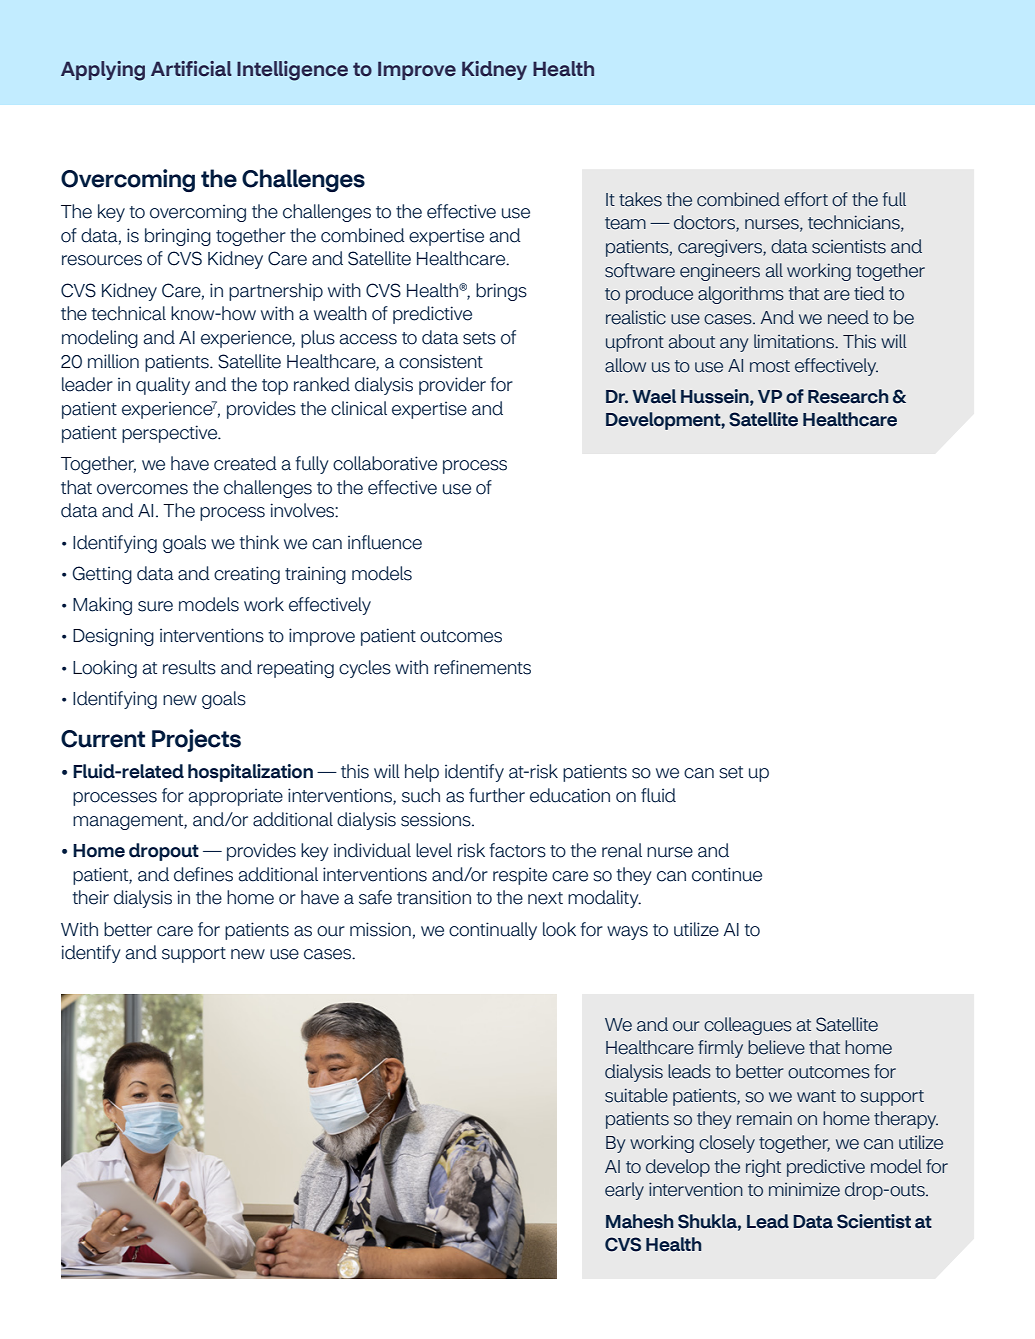 The width and height of the document is (1035, 1339). What do you see at coordinates (497, 795) in the document?
I see `further` at bounding box center [497, 795].
